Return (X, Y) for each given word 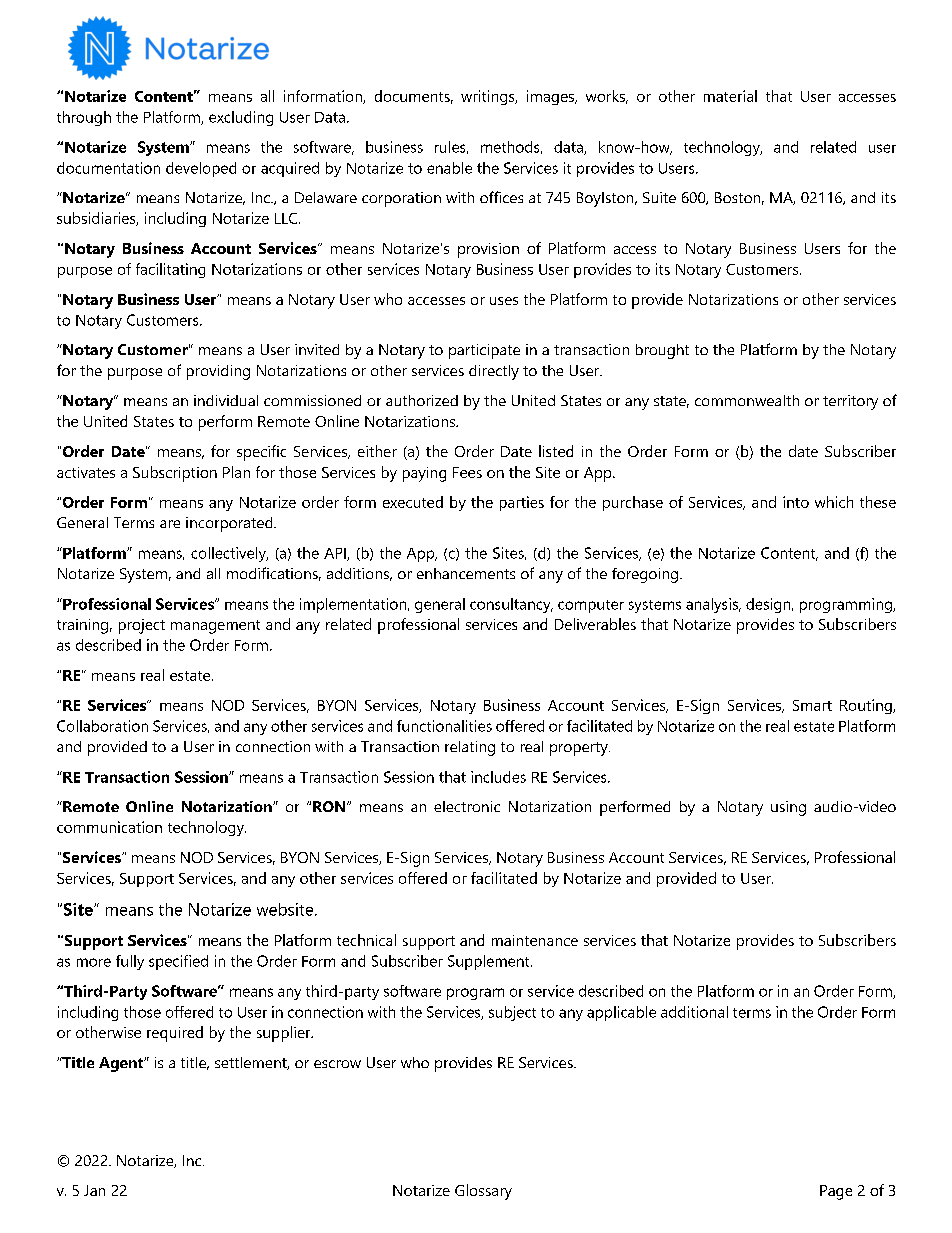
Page (836, 1192)
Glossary (483, 1192)
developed (201, 169)
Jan (94, 1190)
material (730, 96)
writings (489, 97)
